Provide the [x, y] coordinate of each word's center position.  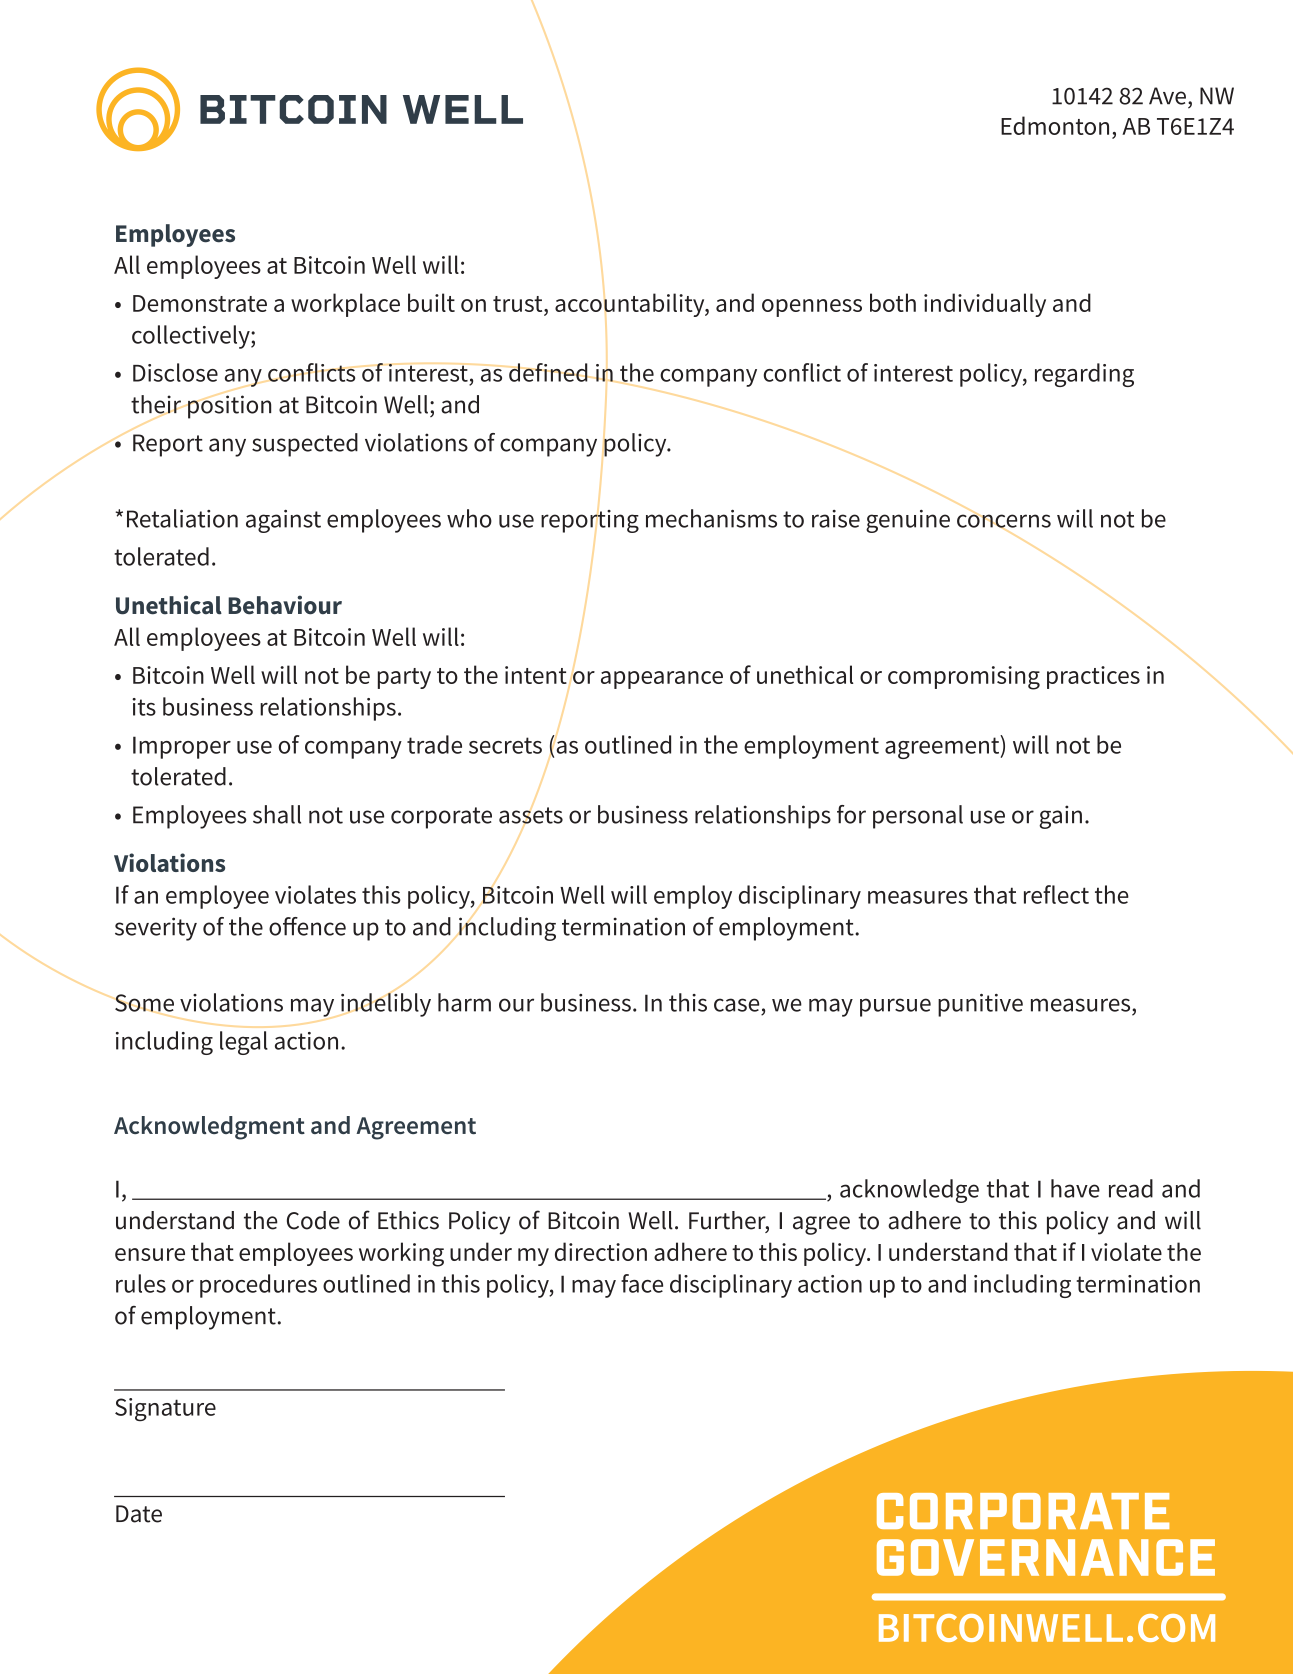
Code [313, 1220]
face [642, 1283]
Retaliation [182, 518]
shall [277, 814]
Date [139, 1514]
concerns [1004, 521]
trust [519, 304]
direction [601, 1251]
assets [531, 815]
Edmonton [1055, 125]
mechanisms [711, 518]
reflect [1056, 894]
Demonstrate [200, 303]
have [1075, 1188]
